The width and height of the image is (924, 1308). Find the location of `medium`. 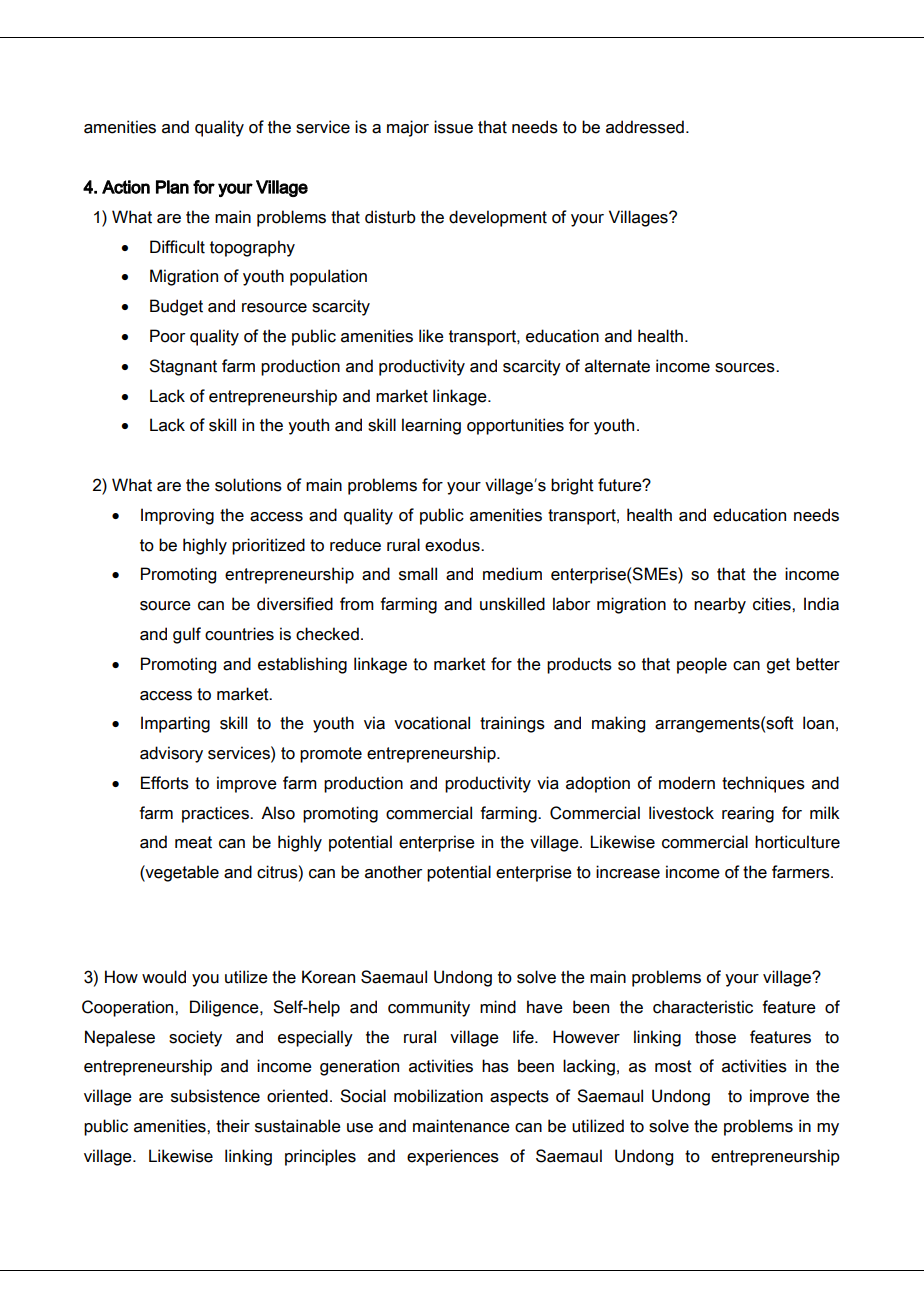

medium is located at coordinates (512, 574).
